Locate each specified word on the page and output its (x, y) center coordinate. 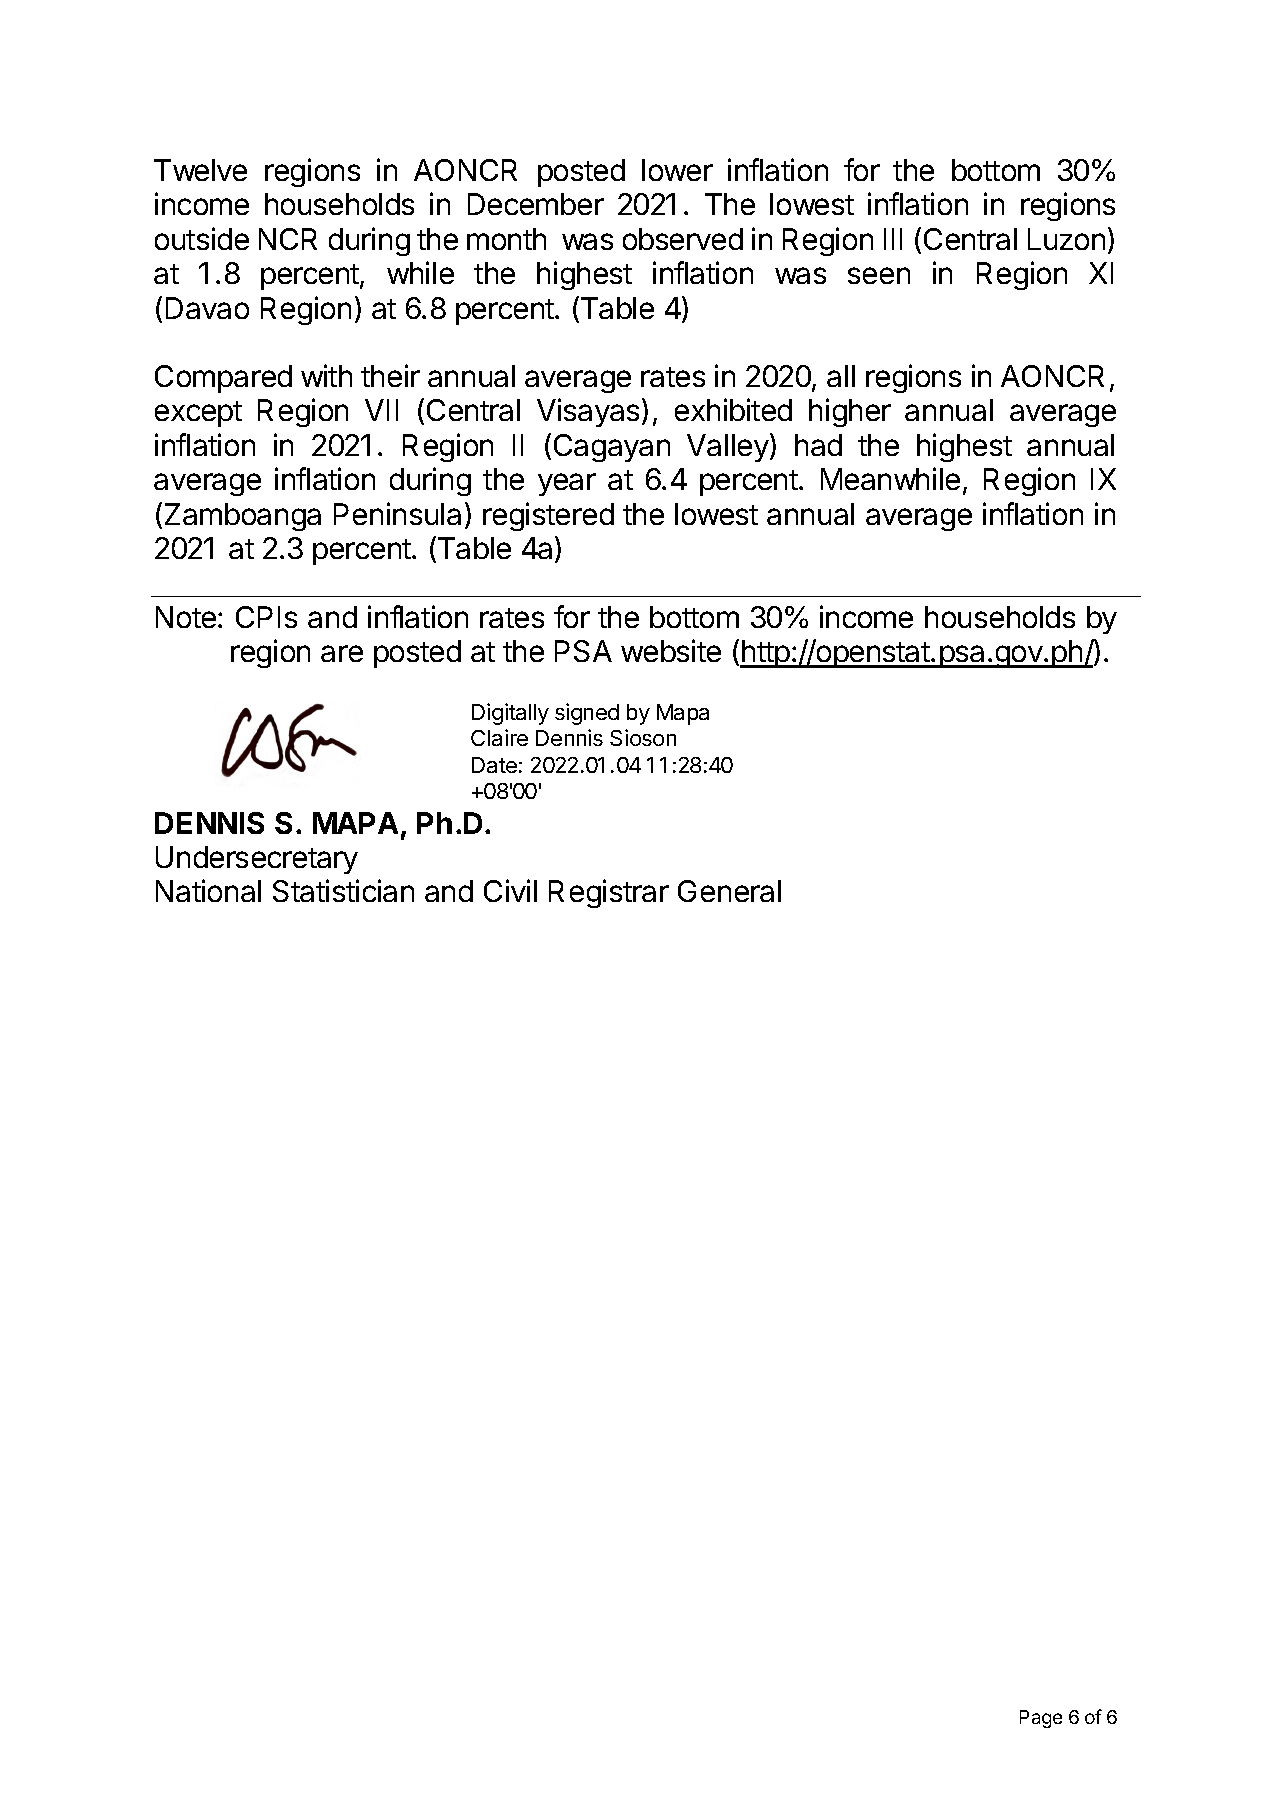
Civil (510, 890)
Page (1041, 1719)
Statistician (343, 890)
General (729, 891)
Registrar (609, 893)
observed (683, 239)
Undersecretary (257, 860)
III (893, 239)
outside (202, 238)
